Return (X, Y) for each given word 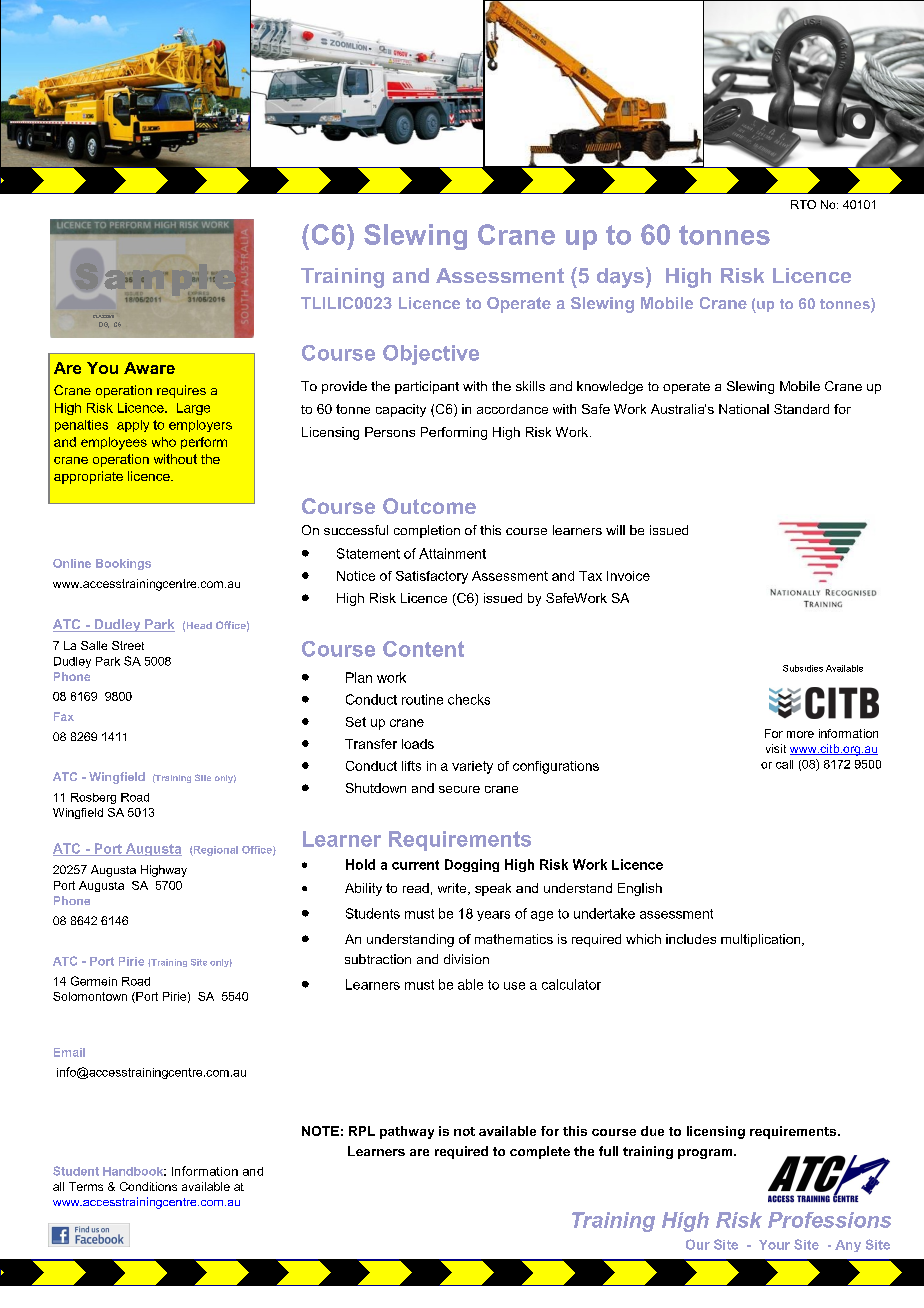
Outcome (429, 506)
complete (540, 1152)
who (164, 442)
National (744, 409)
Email (69, 1052)
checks (469, 699)
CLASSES (103, 316)
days (620, 278)
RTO (803, 204)
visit (776, 748)
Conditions (148, 1186)
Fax (64, 716)
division (466, 959)
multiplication (762, 940)
